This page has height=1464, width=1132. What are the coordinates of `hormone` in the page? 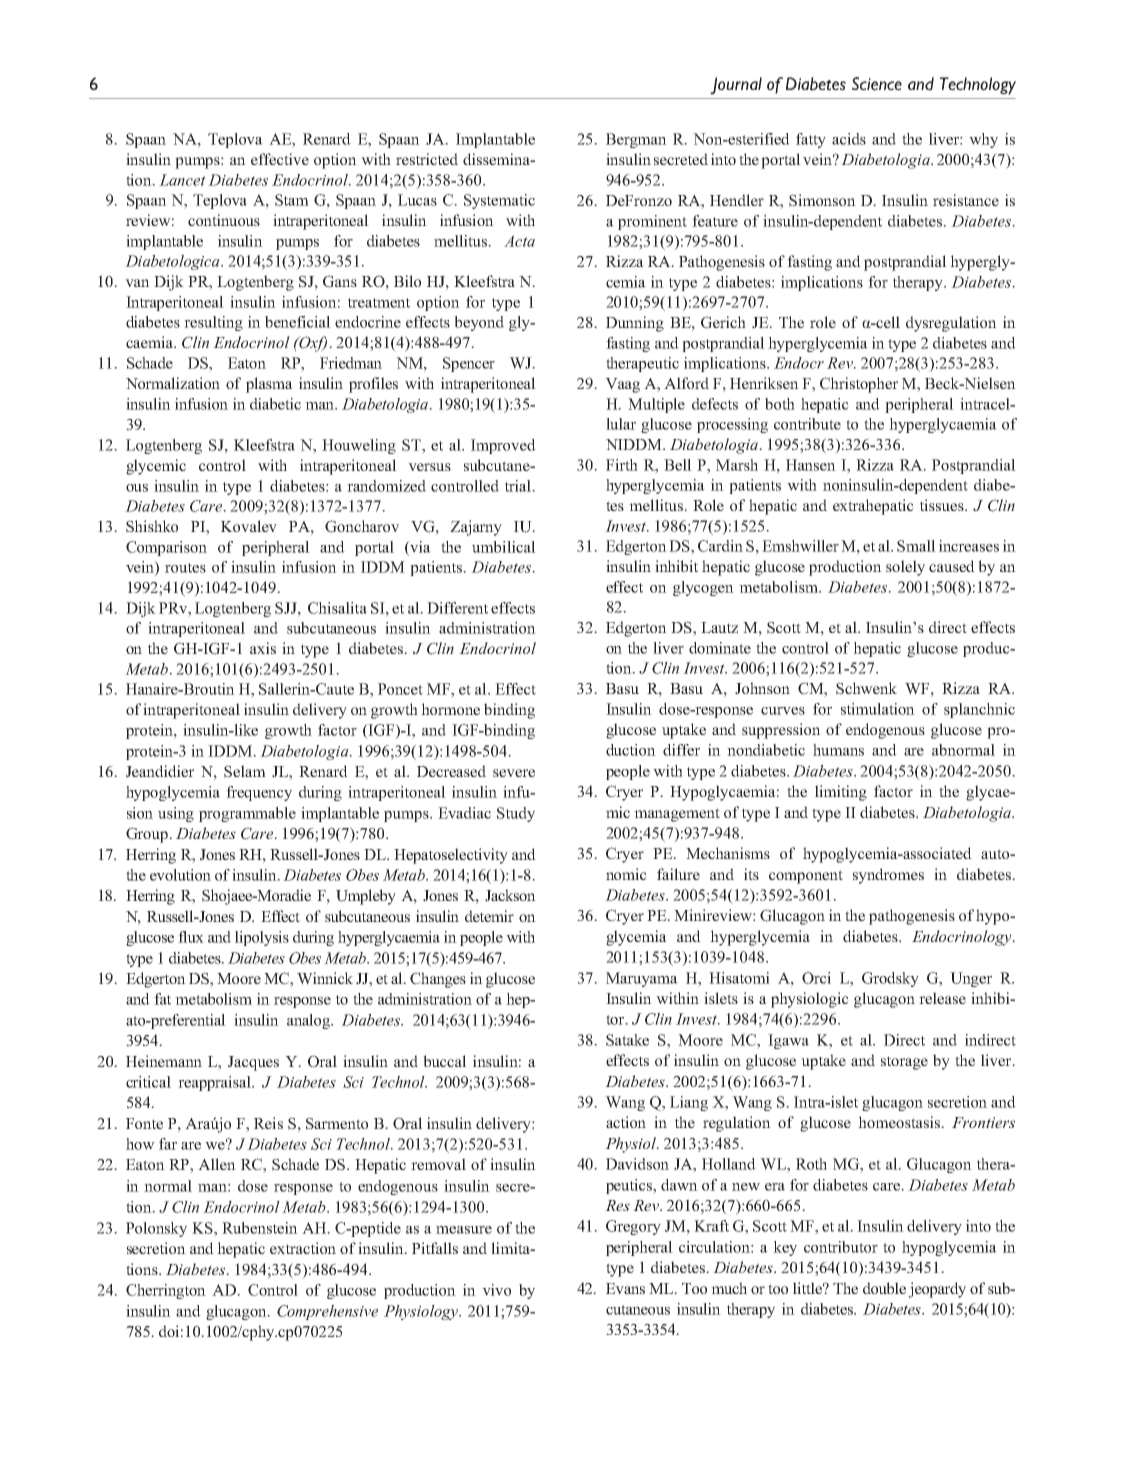 It's located at (450, 709).
